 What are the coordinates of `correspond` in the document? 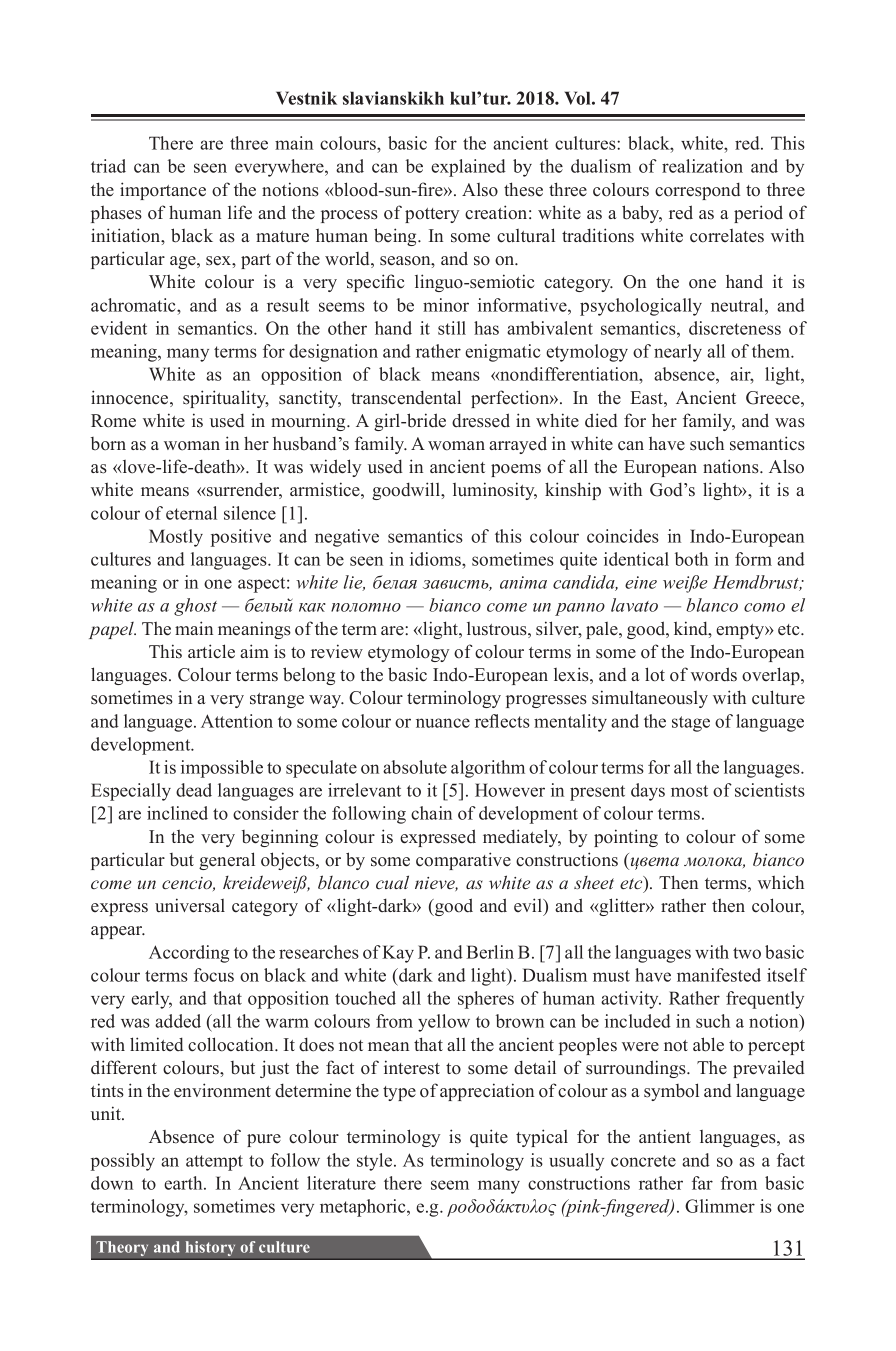 It's located at (698, 191).
